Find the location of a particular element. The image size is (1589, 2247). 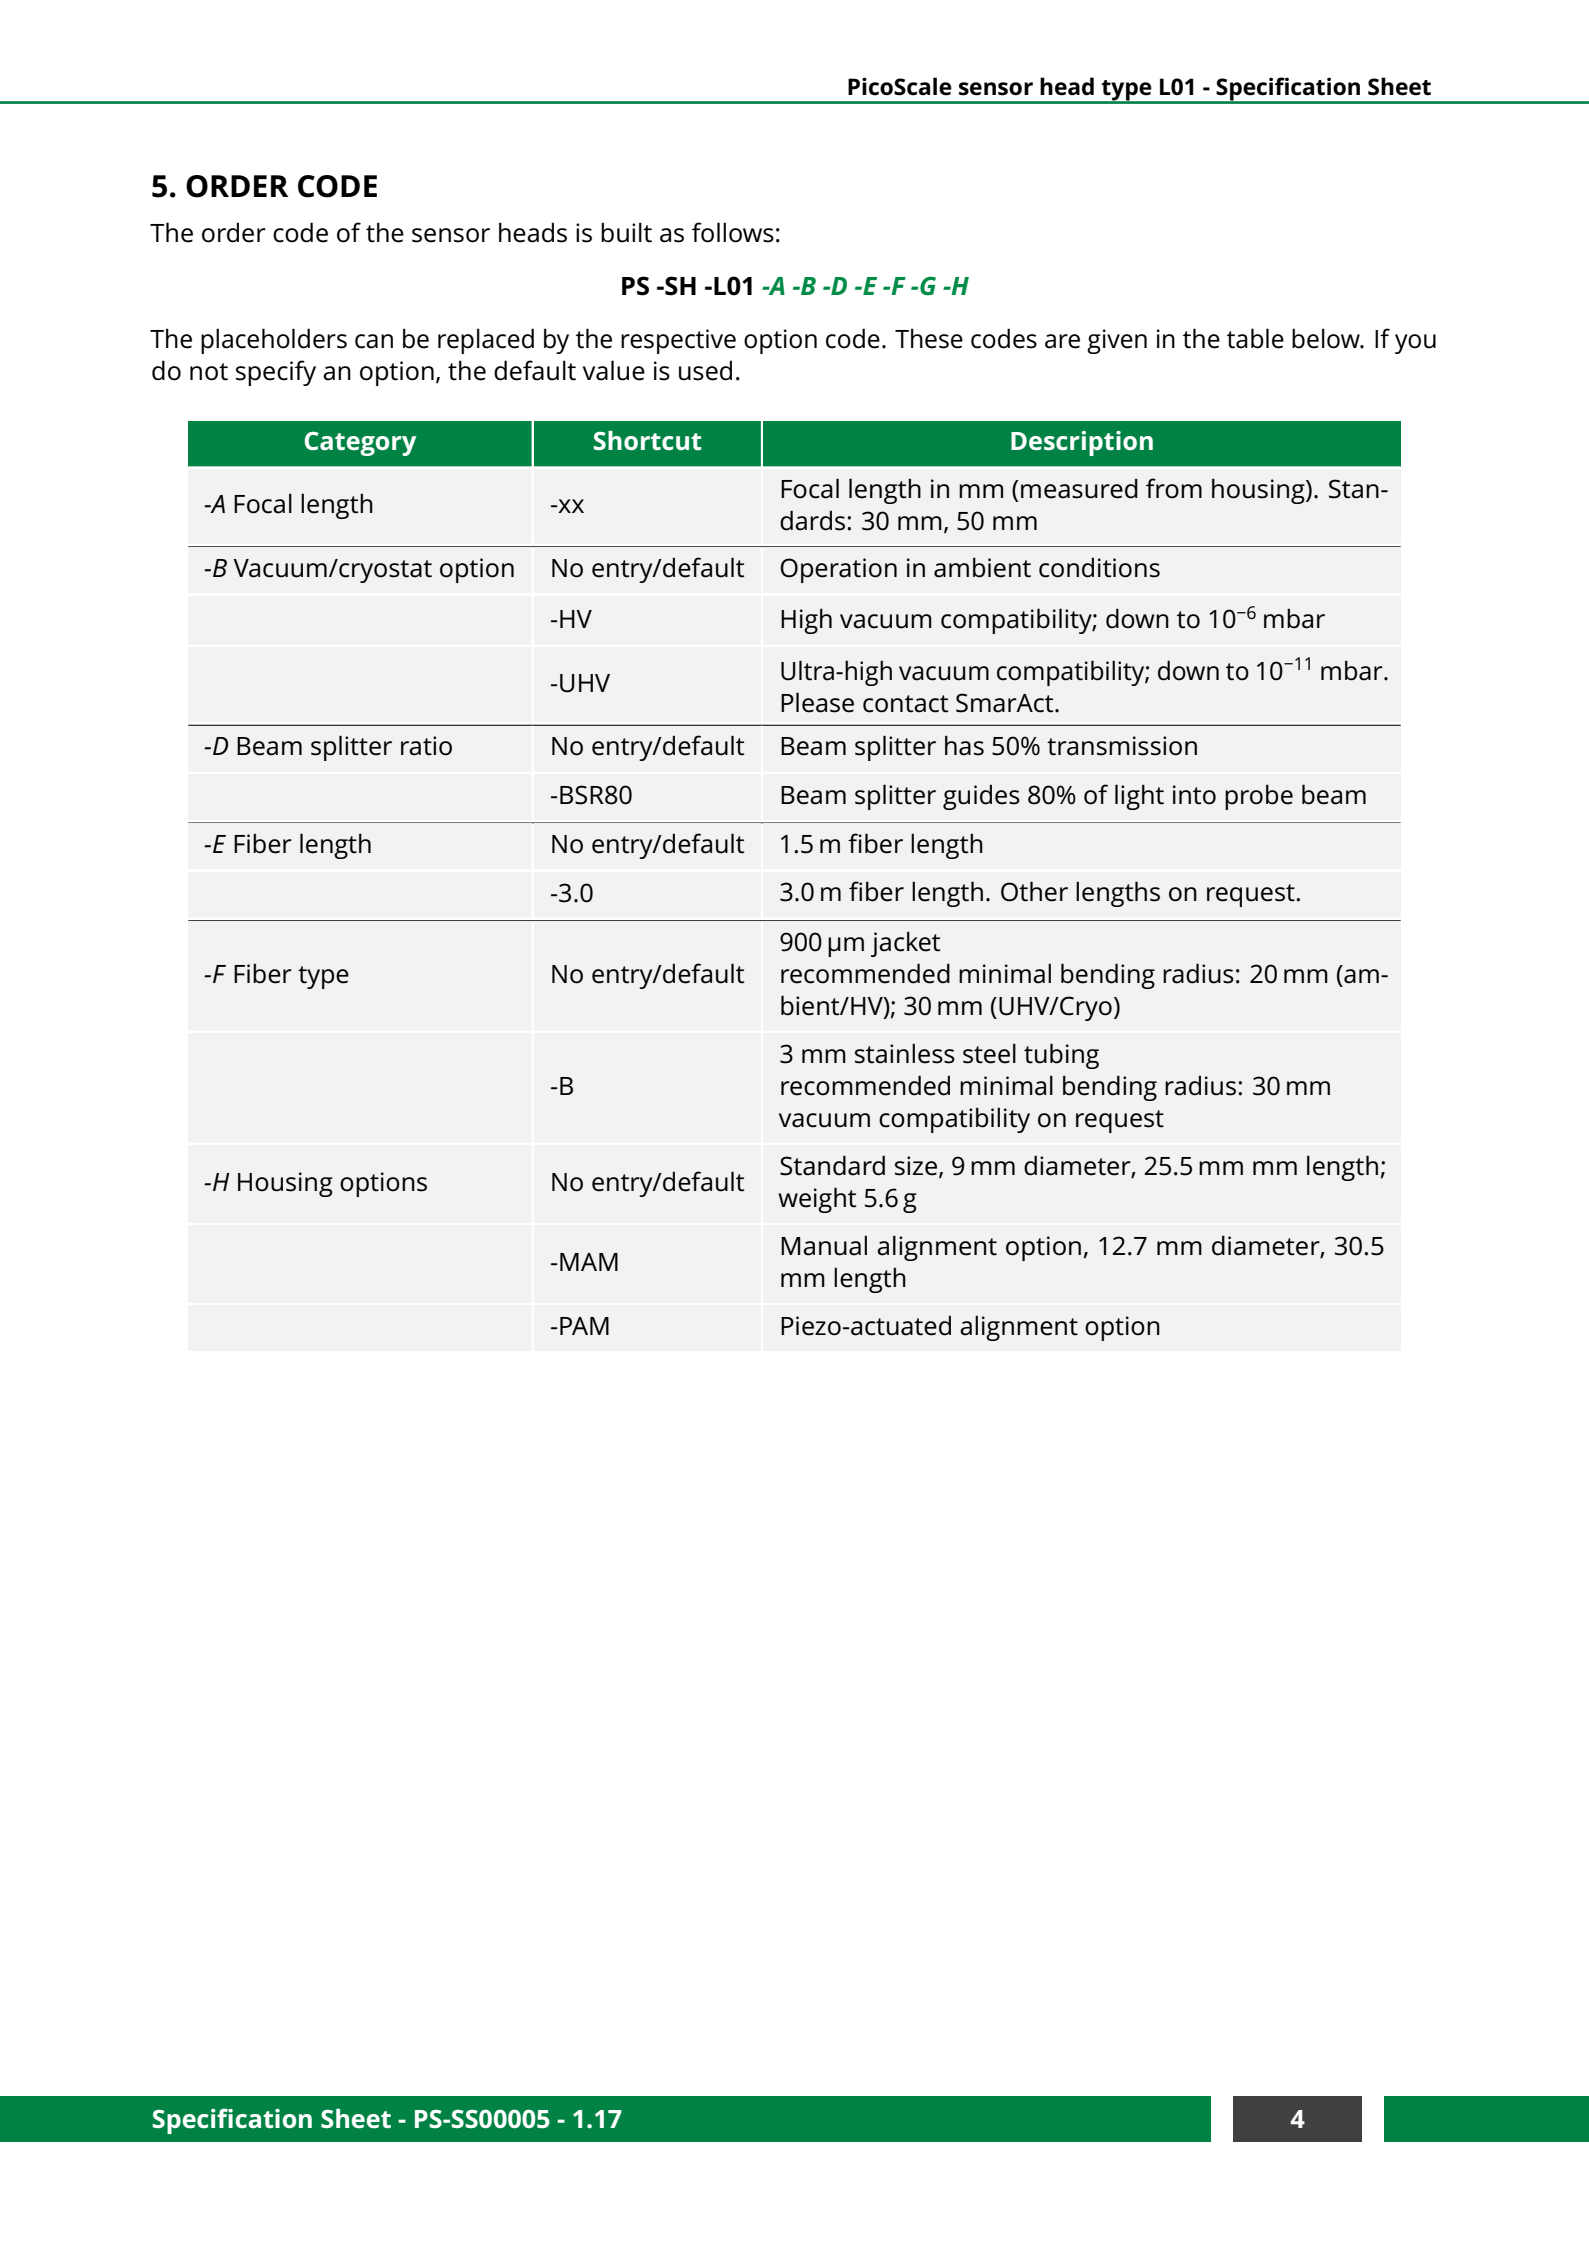

can is located at coordinates (374, 341).
